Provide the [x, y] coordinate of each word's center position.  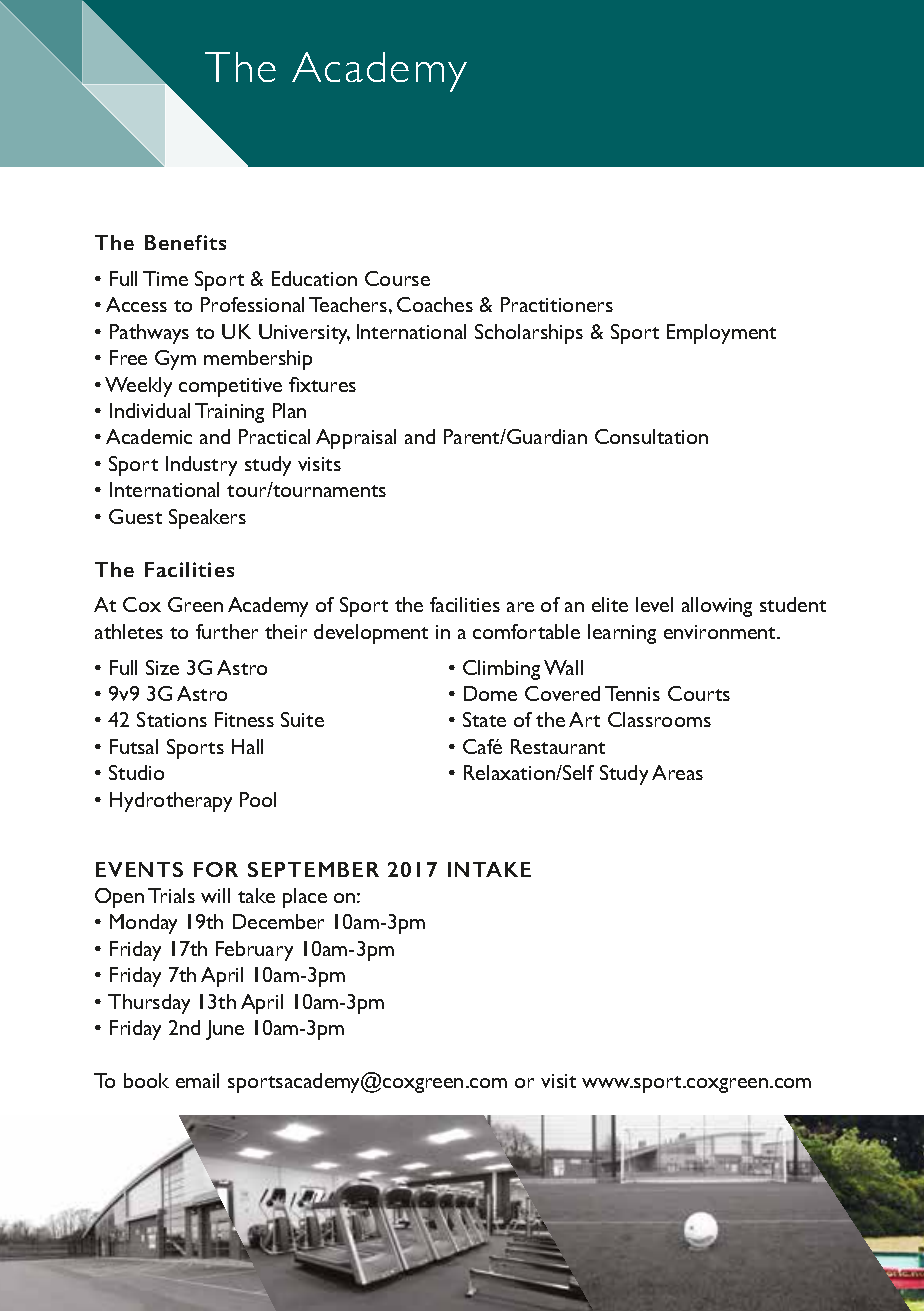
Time [165, 278]
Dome [490, 693]
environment [721, 632]
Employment [721, 334]
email [197, 1080]
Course [397, 278]
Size [162, 667]
